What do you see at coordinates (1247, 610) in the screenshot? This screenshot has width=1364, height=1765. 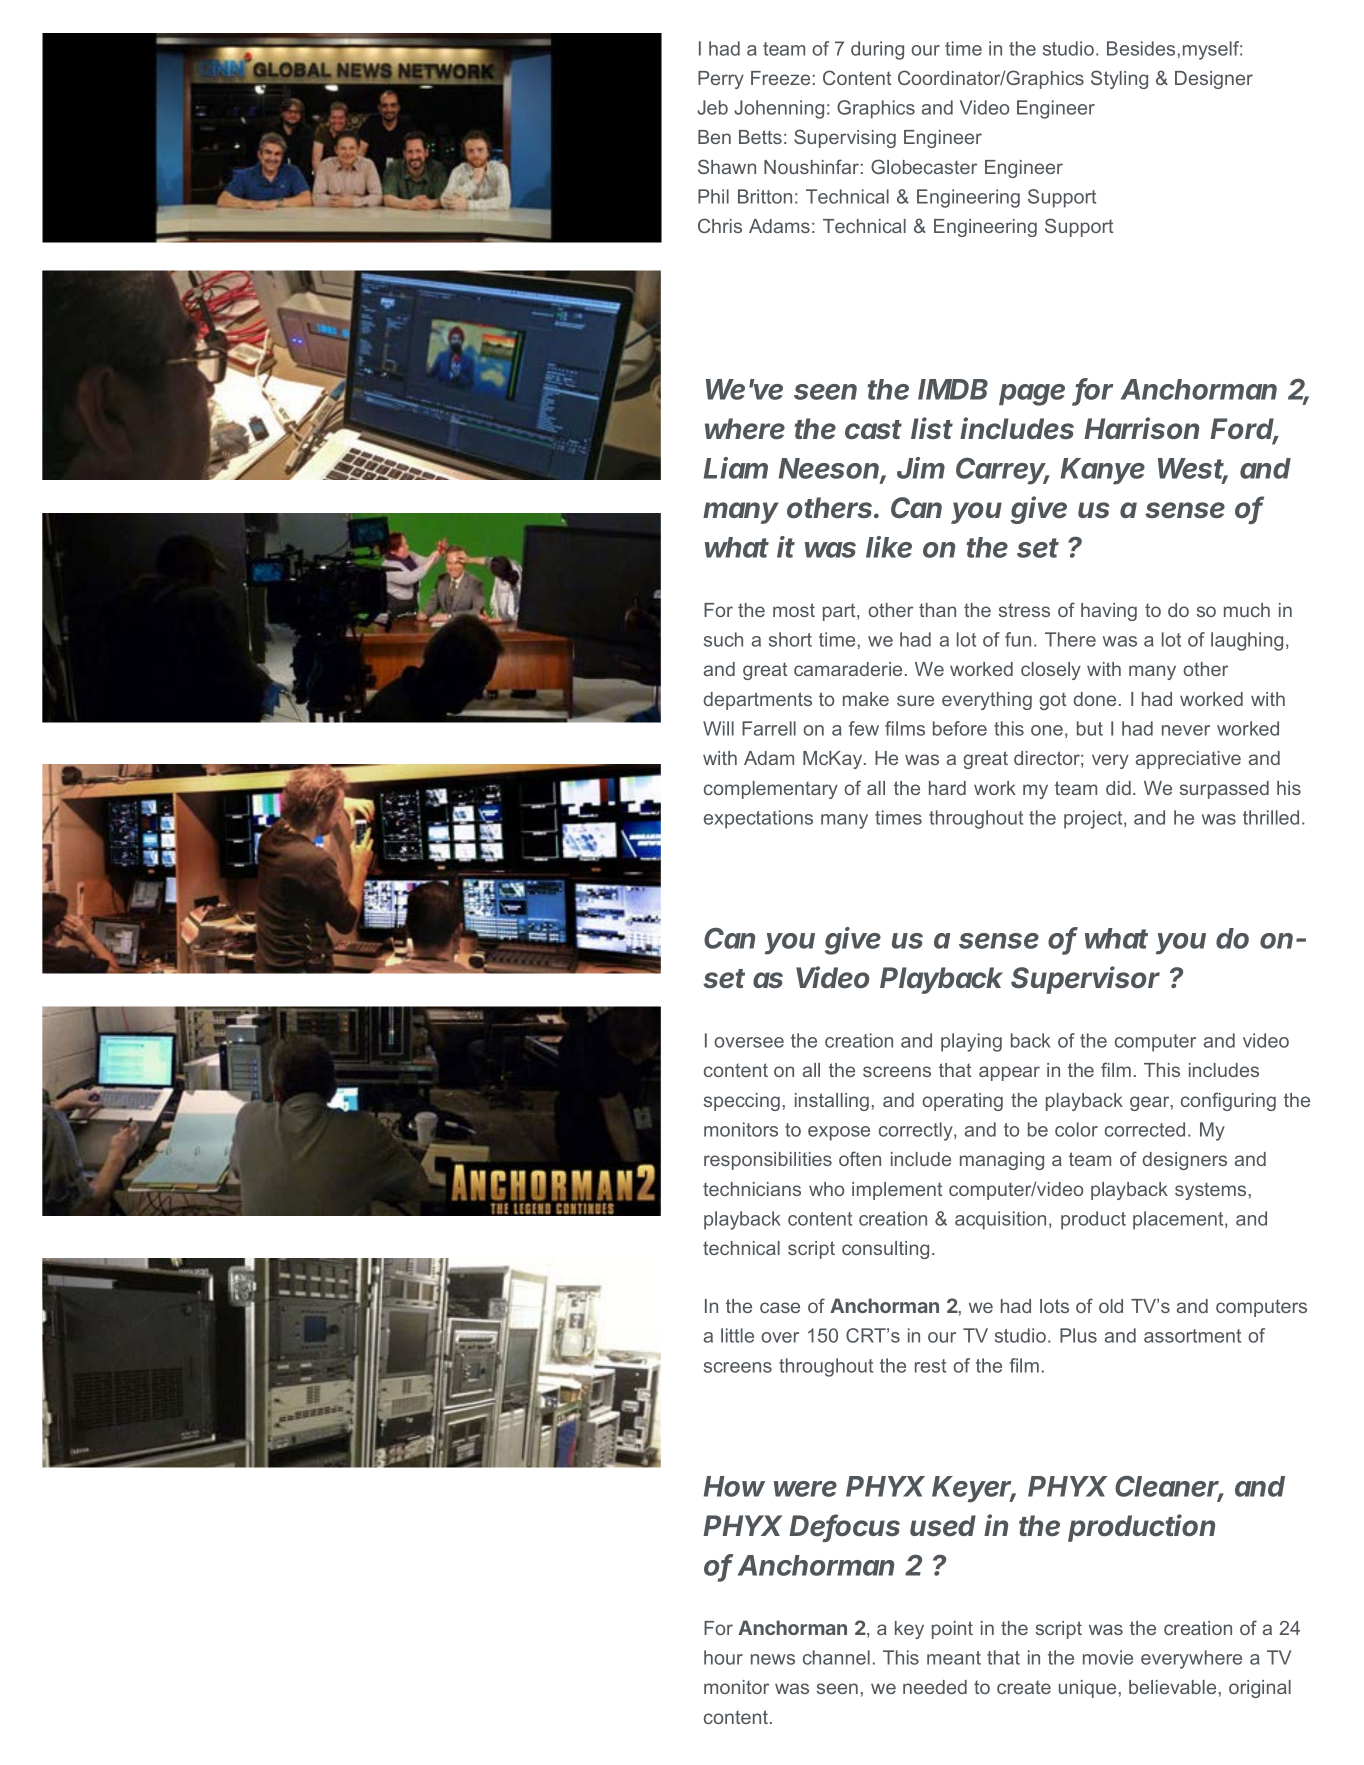 I see `much` at bounding box center [1247, 610].
